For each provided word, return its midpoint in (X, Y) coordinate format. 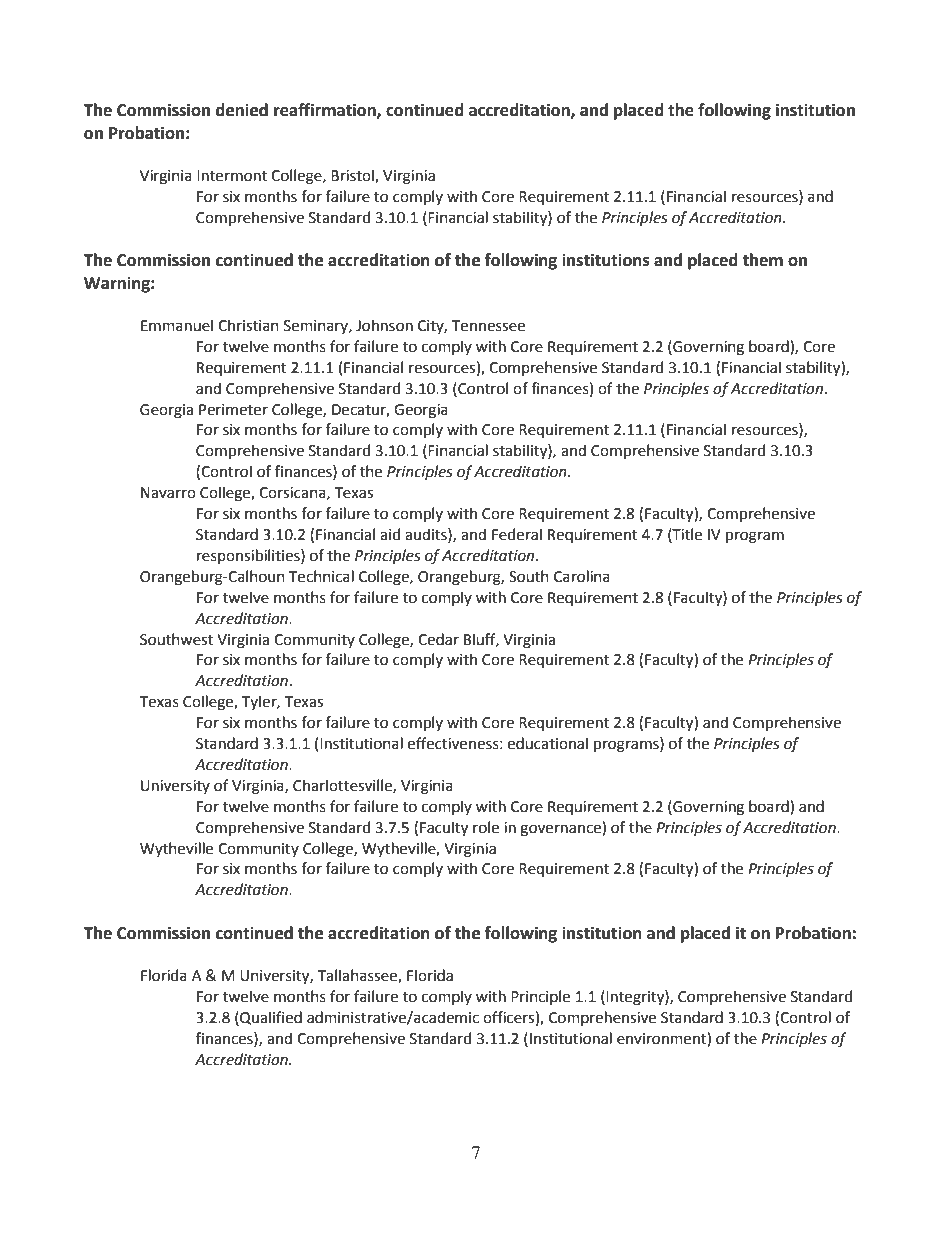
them (762, 260)
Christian (248, 325)
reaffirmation (326, 110)
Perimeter (233, 410)
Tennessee (488, 326)
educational (548, 743)
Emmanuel (177, 325)
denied (242, 110)
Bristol (353, 176)
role (486, 827)
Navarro (168, 493)
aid (390, 534)
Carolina (582, 576)
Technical (321, 576)
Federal (517, 534)
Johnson (384, 325)
